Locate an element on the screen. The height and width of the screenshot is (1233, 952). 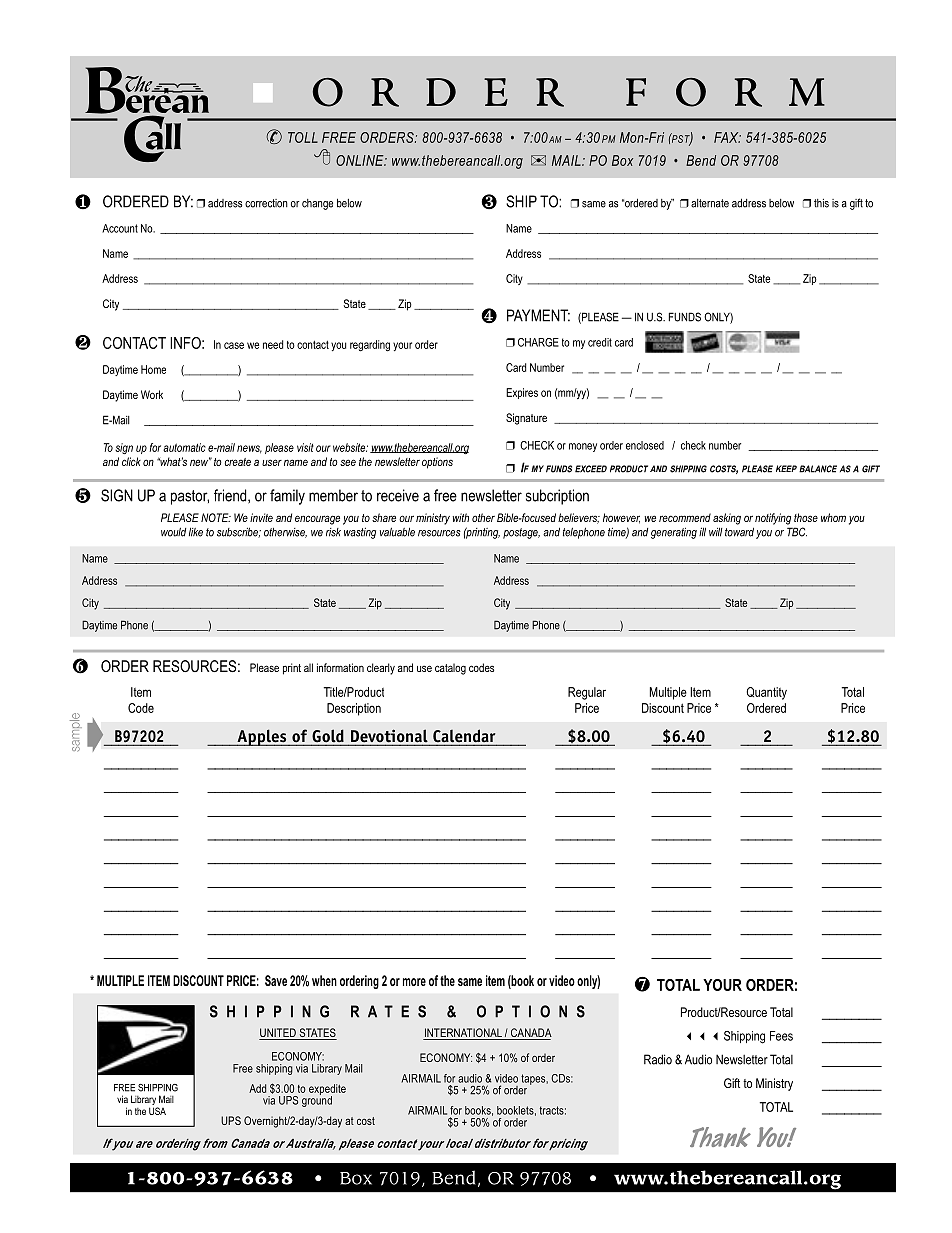
like is located at coordinates (196, 532).
